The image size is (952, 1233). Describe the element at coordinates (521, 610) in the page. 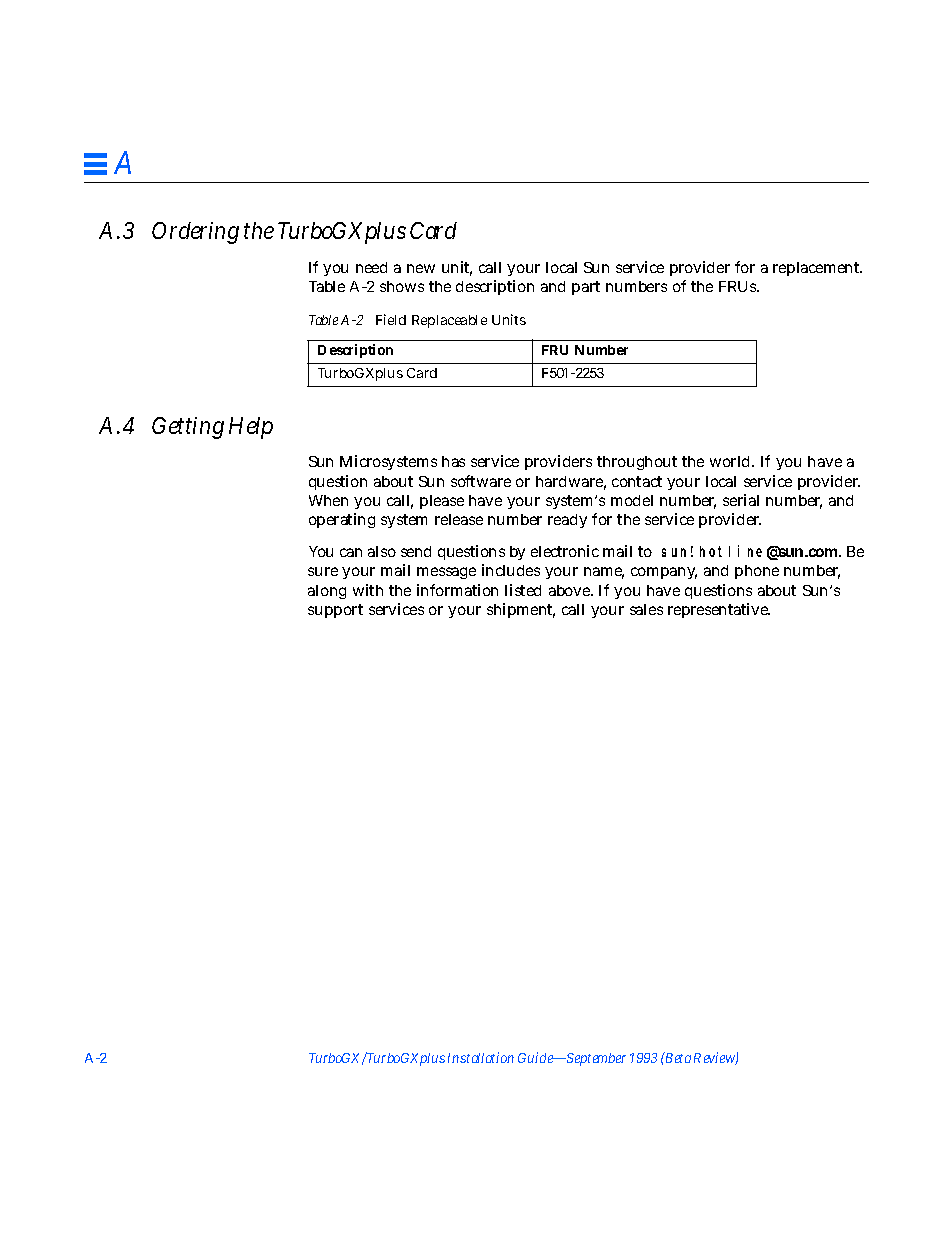

I see `shipment` at that location.
